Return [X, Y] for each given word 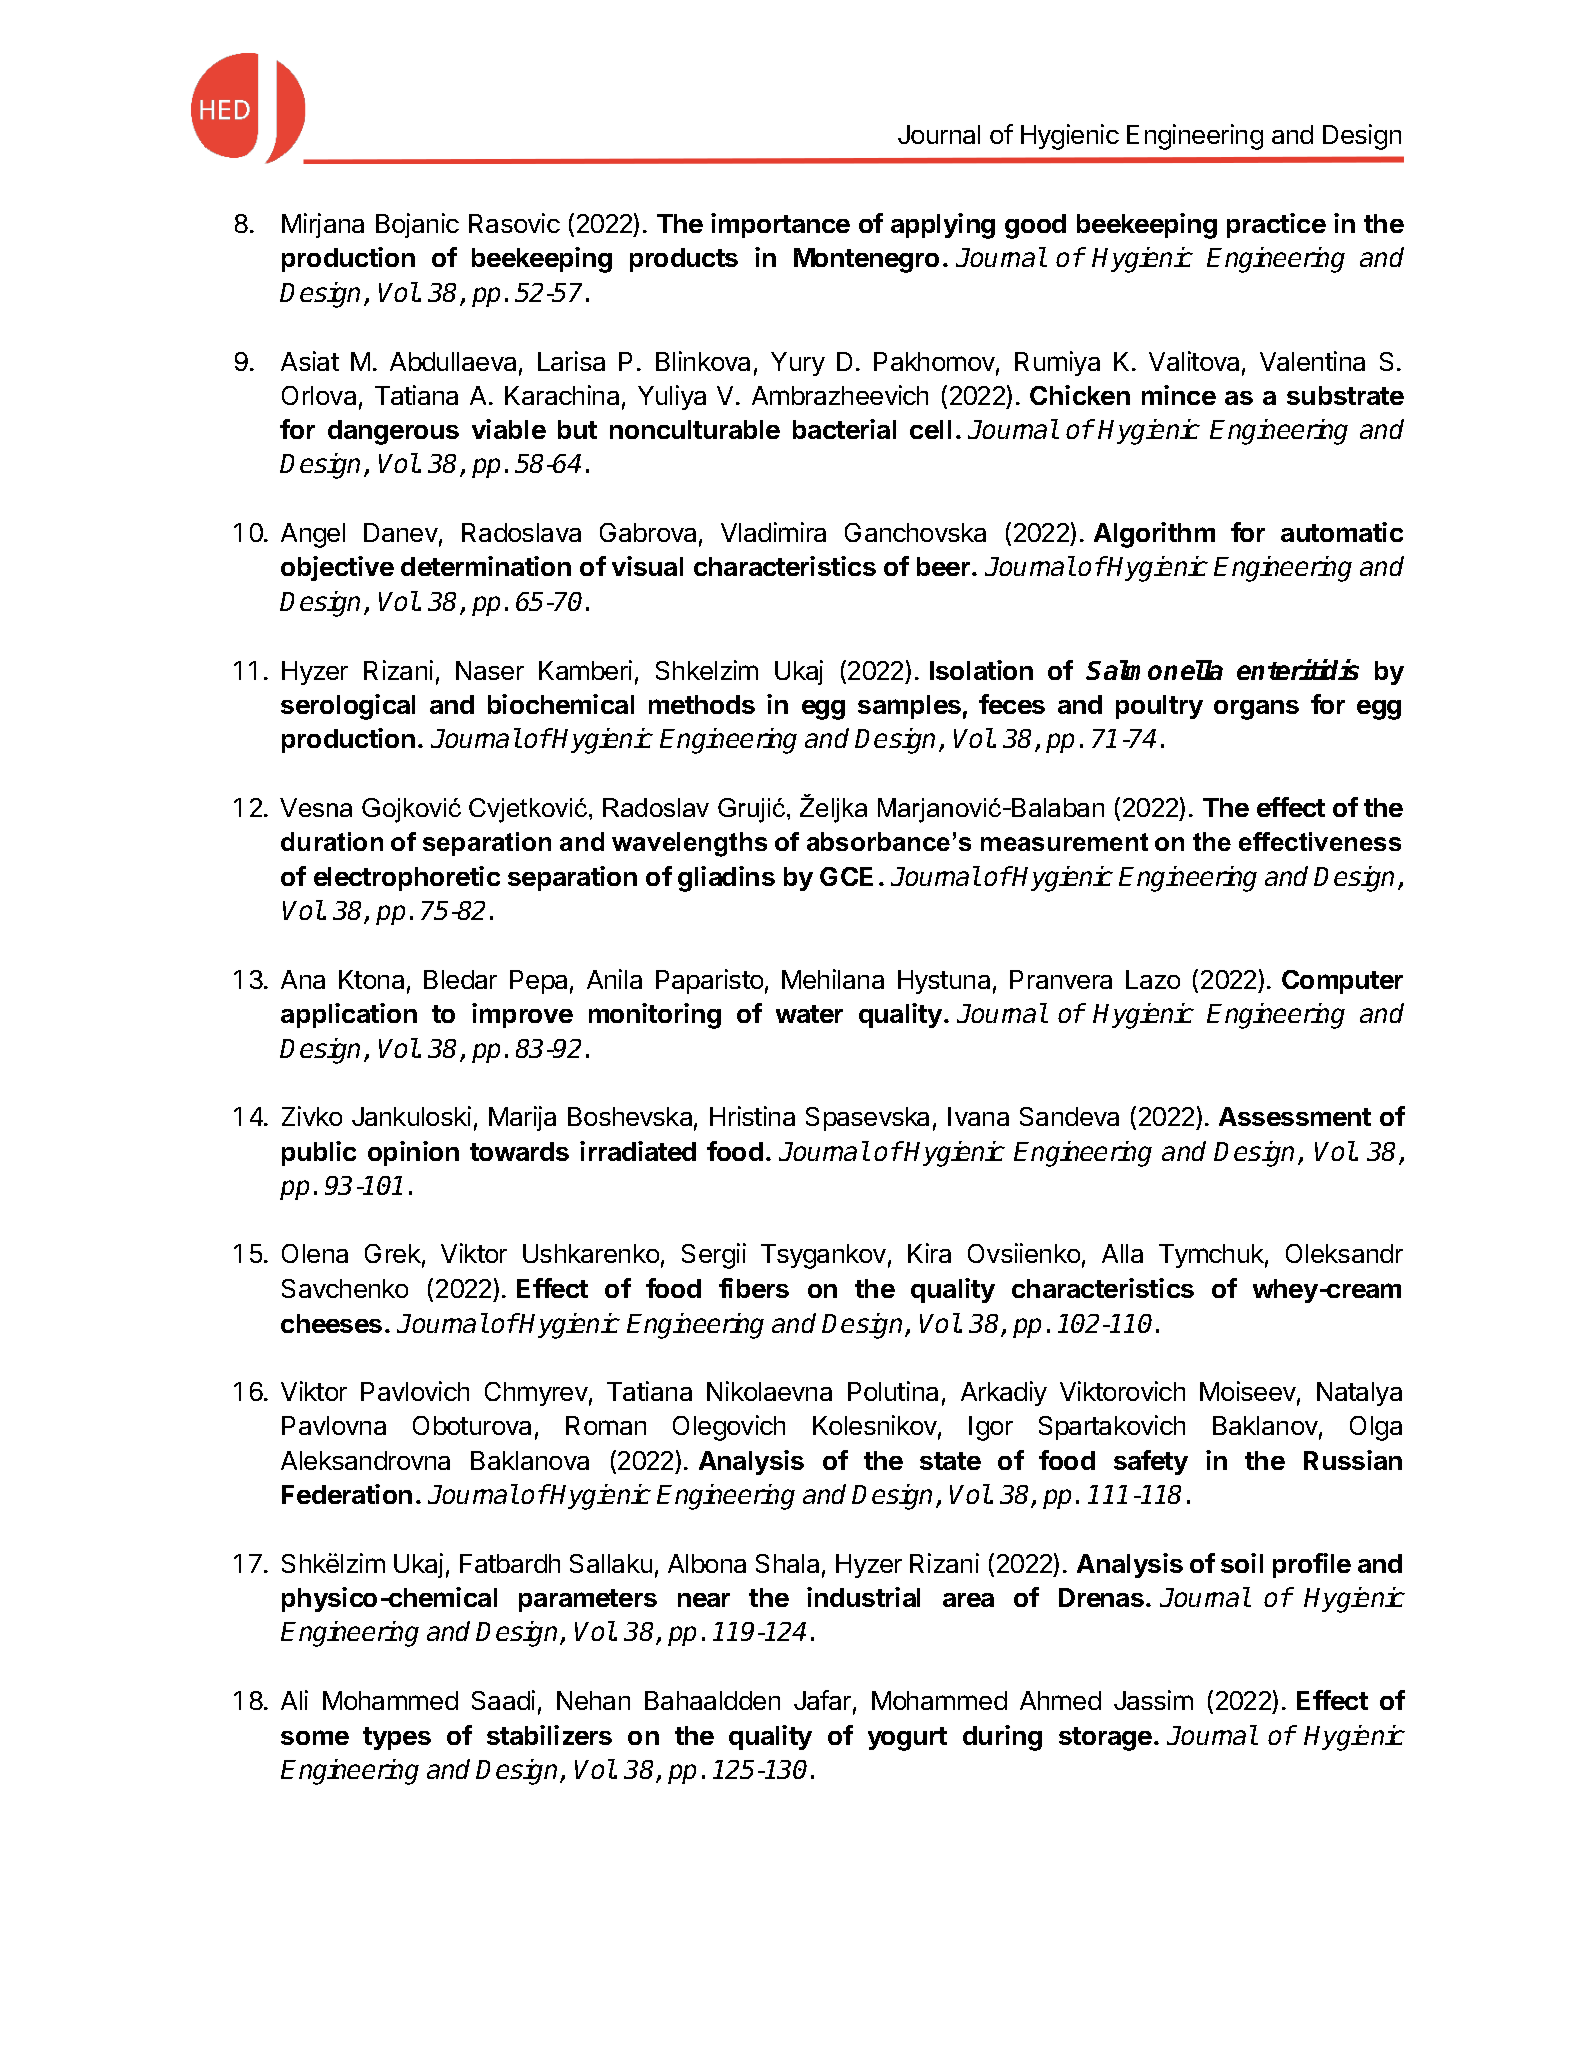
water [809, 1014]
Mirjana [323, 225]
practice [1276, 225]
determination [486, 566]
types [397, 1738]
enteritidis [1298, 669]
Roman [606, 1425]
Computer [1342, 982]
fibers [754, 1288]
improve [522, 1015]
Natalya [1359, 1394]
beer [943, 566]
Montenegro [866, 260]
